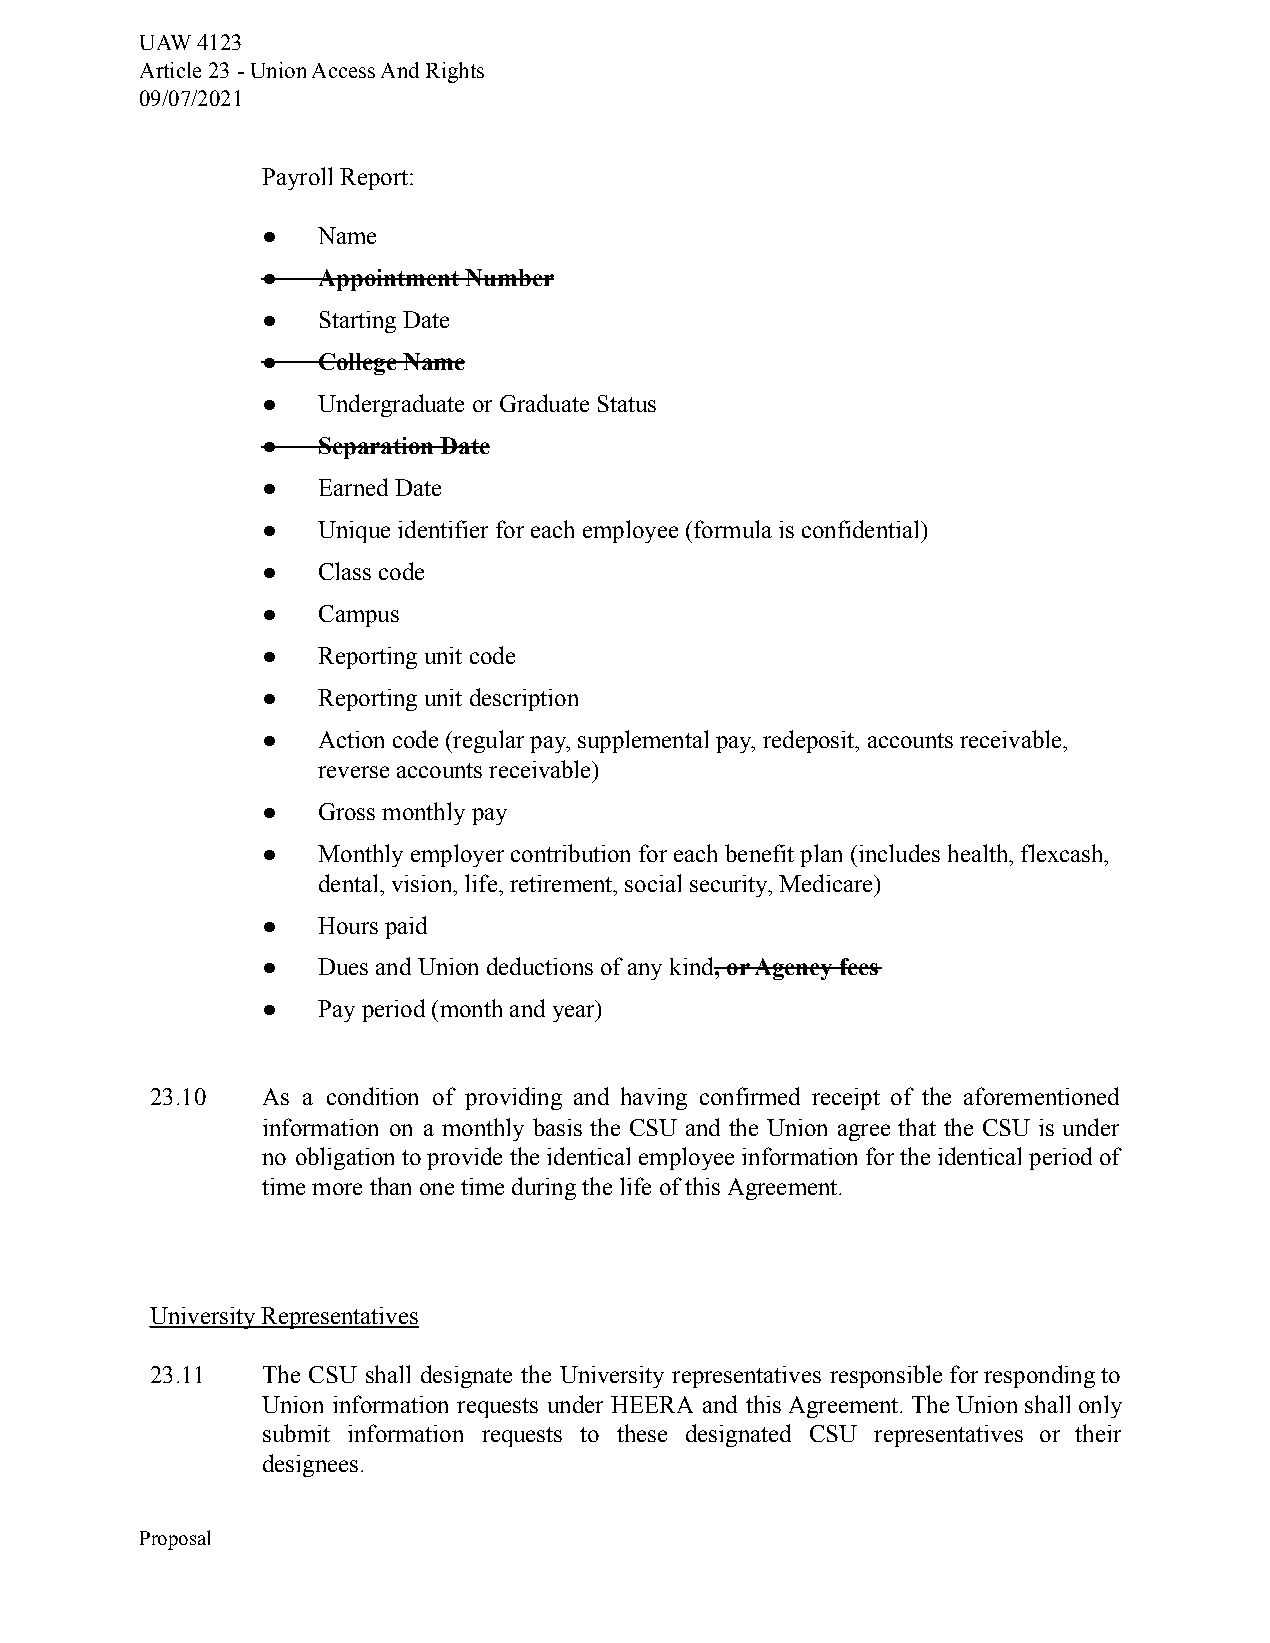 This image has height=1643, width=1270. What do you see at coordinates (353, 487) in the image?
I see `Earned` at bounding box center [353, 487].
